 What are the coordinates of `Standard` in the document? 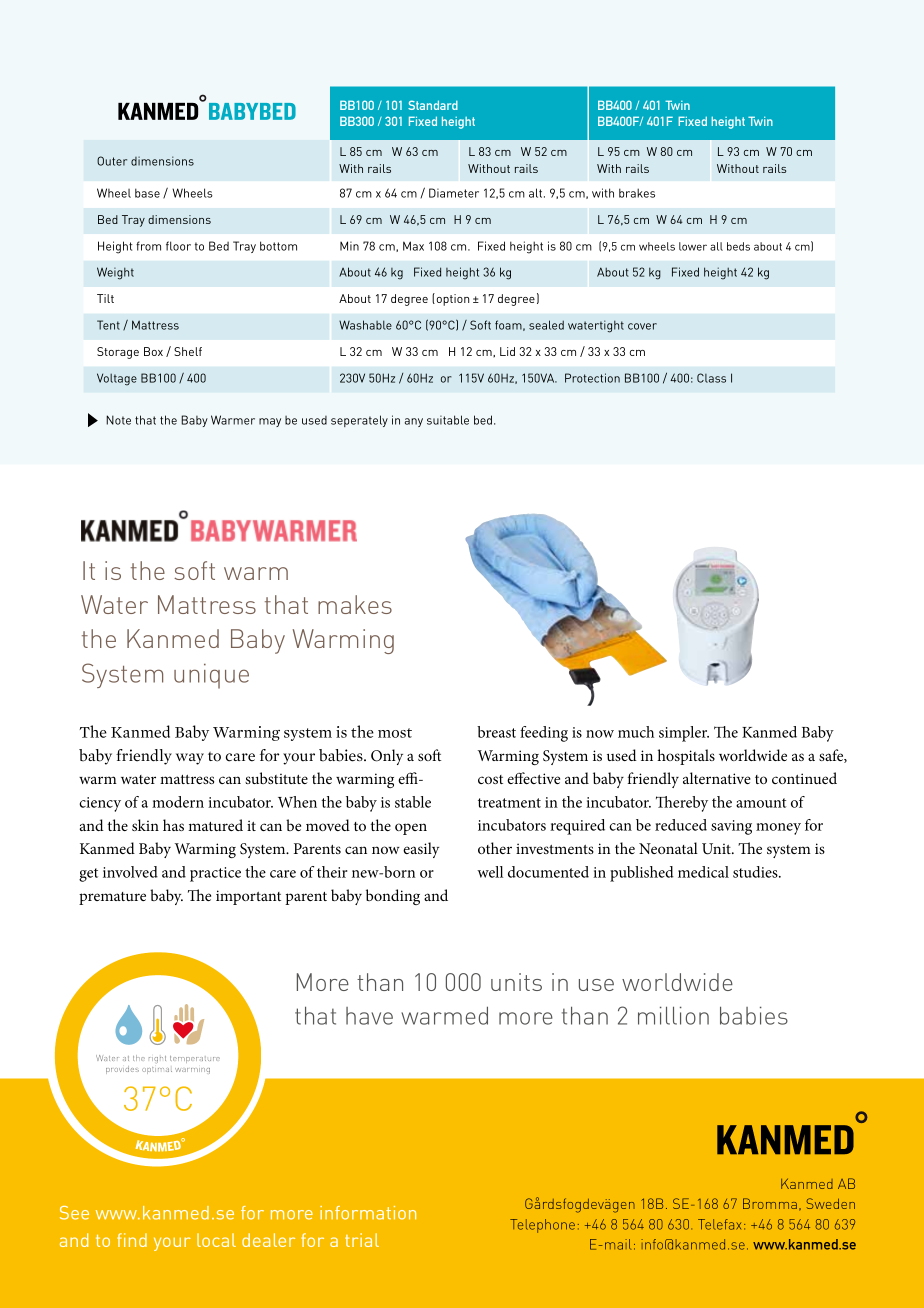 It's located at (433, 105).
